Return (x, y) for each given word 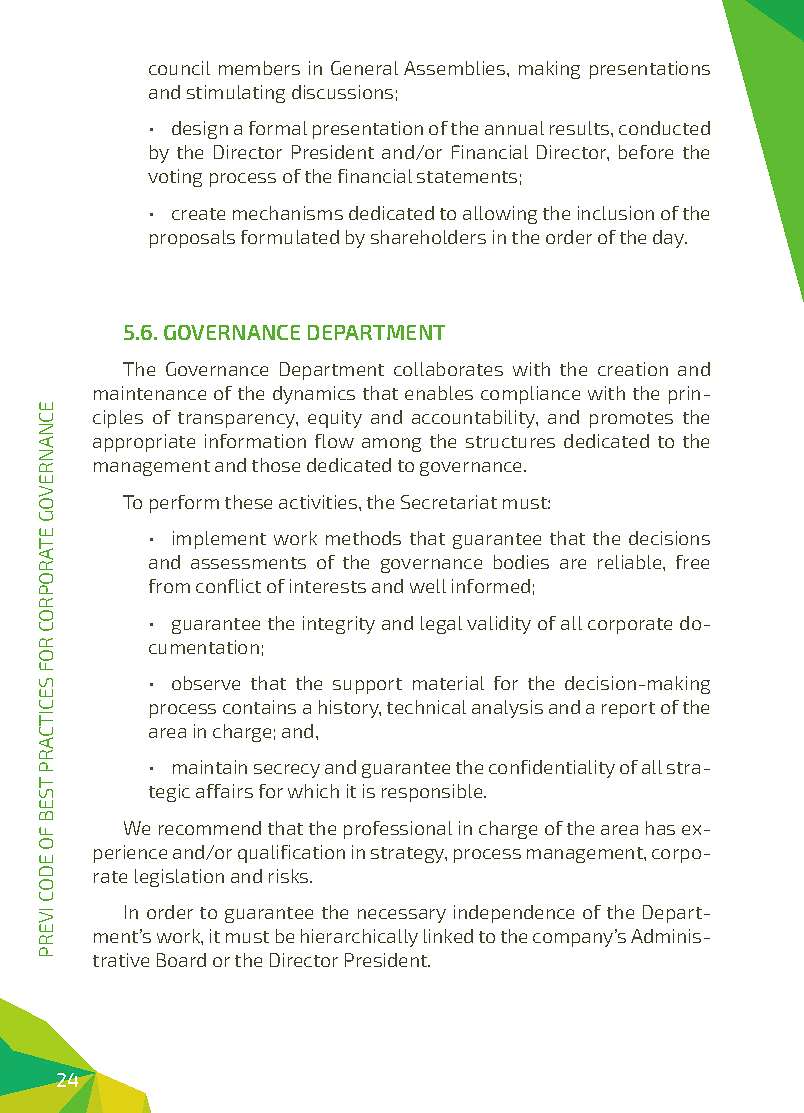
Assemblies (456, 68)
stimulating (236, 94)
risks (290, 876)
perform (184, 504)
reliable (631, 562)
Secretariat (449, 502)
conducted (664, 128)
